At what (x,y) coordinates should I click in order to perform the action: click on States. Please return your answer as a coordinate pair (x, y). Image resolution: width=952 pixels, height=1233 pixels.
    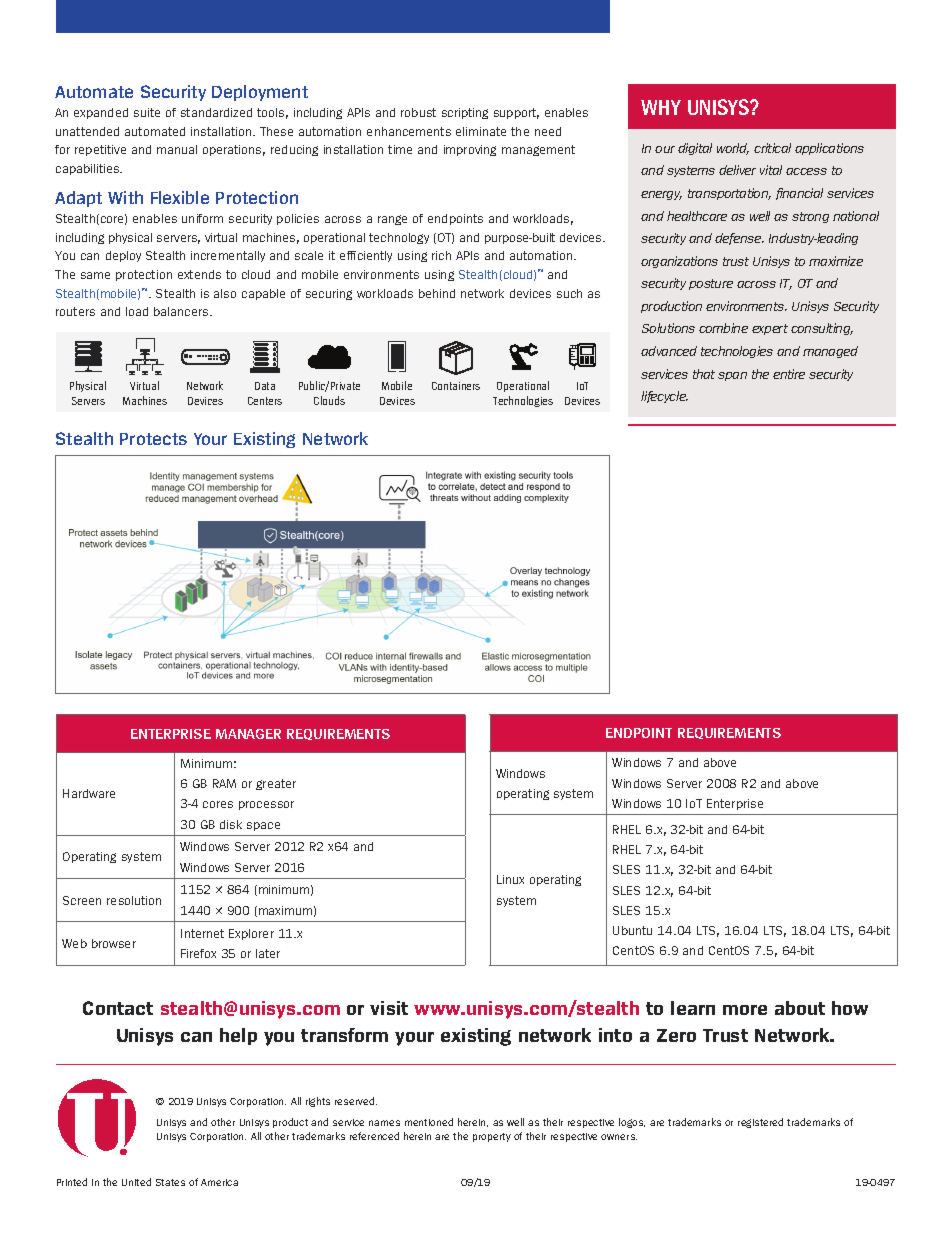
    Looking at the image, I should click on (170, 1182).
